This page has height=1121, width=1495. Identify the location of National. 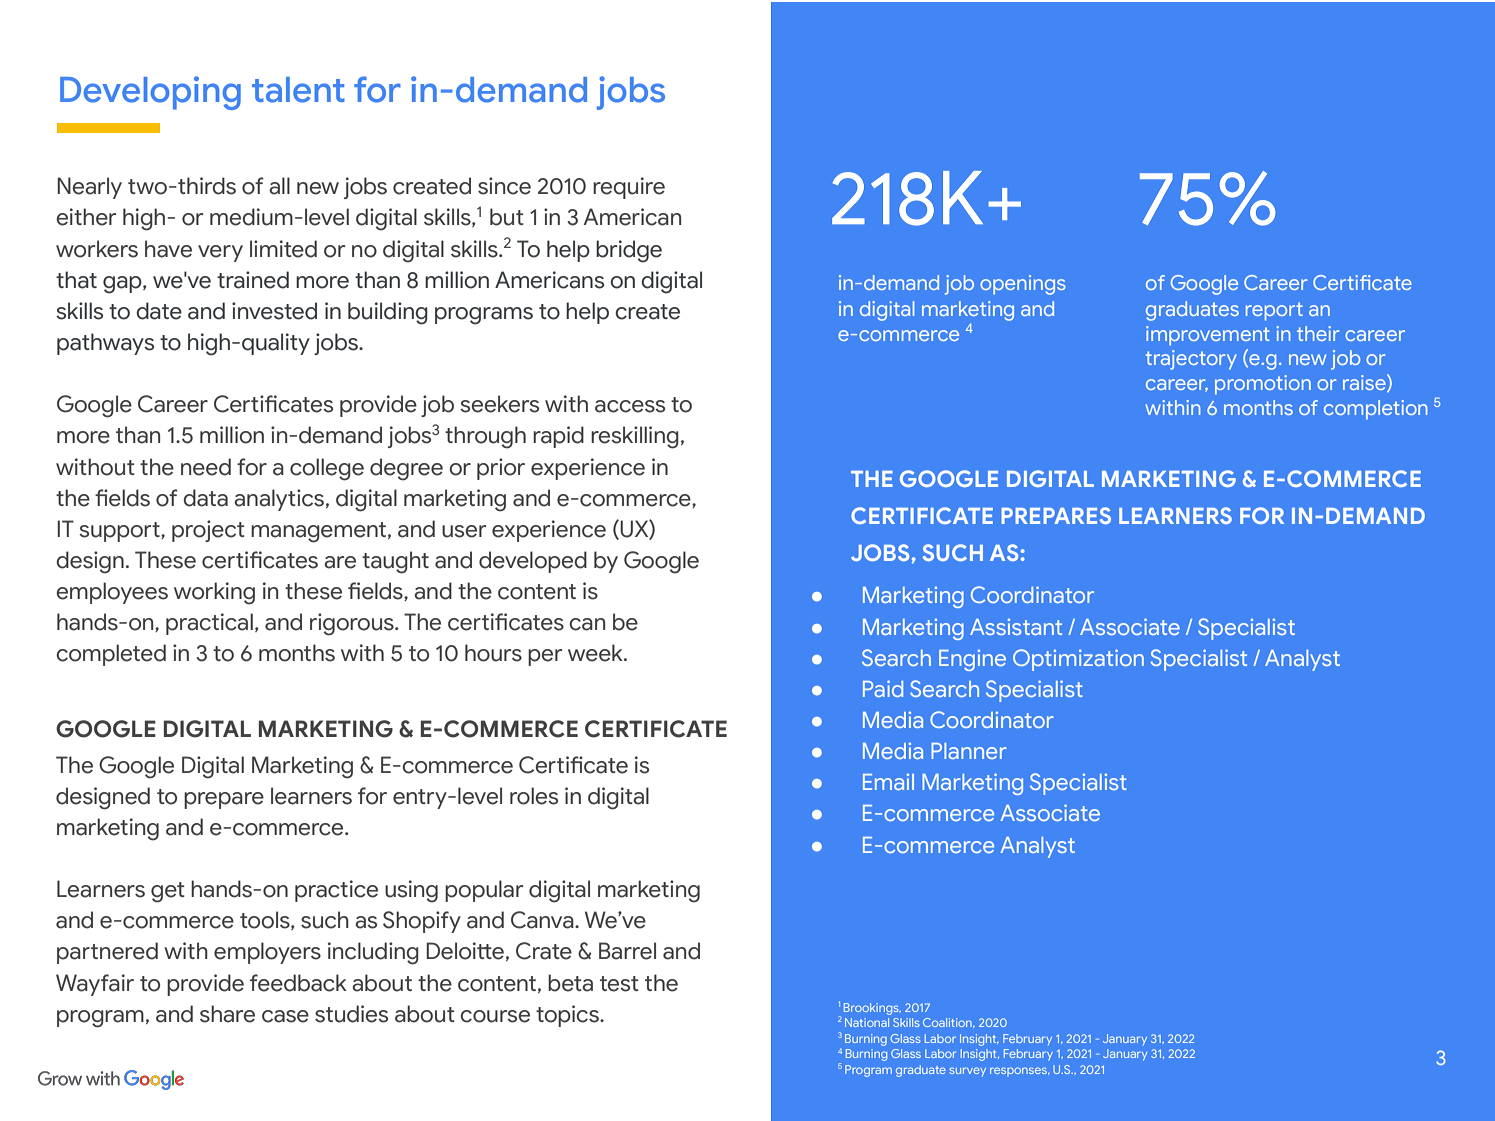
(867, 1022).
